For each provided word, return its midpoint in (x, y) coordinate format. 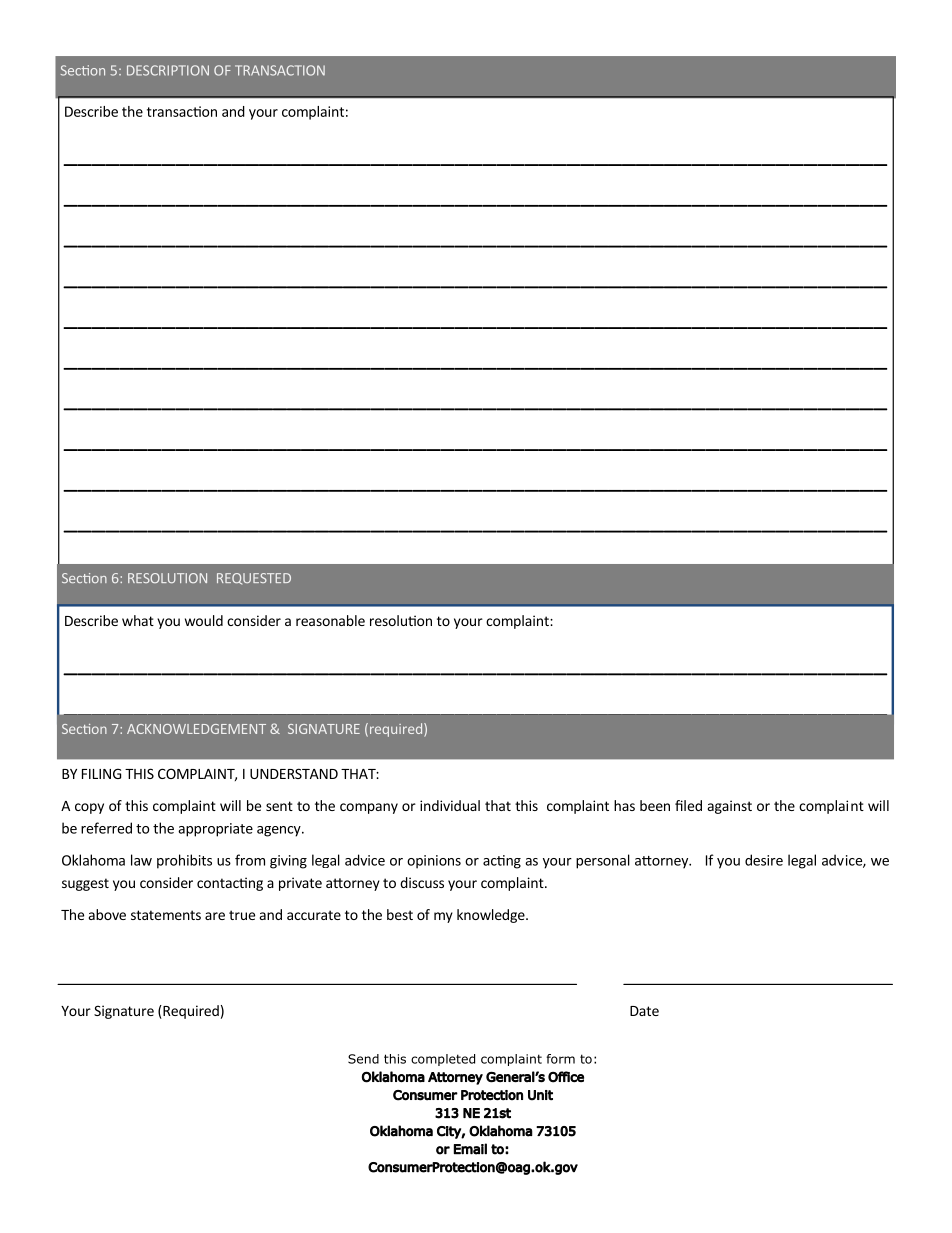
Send (363, 1059)
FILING (101, 773)
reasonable (330, 620)
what (138, 620)
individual (450, 805)
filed (688, 805)
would (204, 620)
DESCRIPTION (168, 70)
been (655, 805)
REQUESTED (254, 579)
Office (566, 1077)
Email (470, 1149)
